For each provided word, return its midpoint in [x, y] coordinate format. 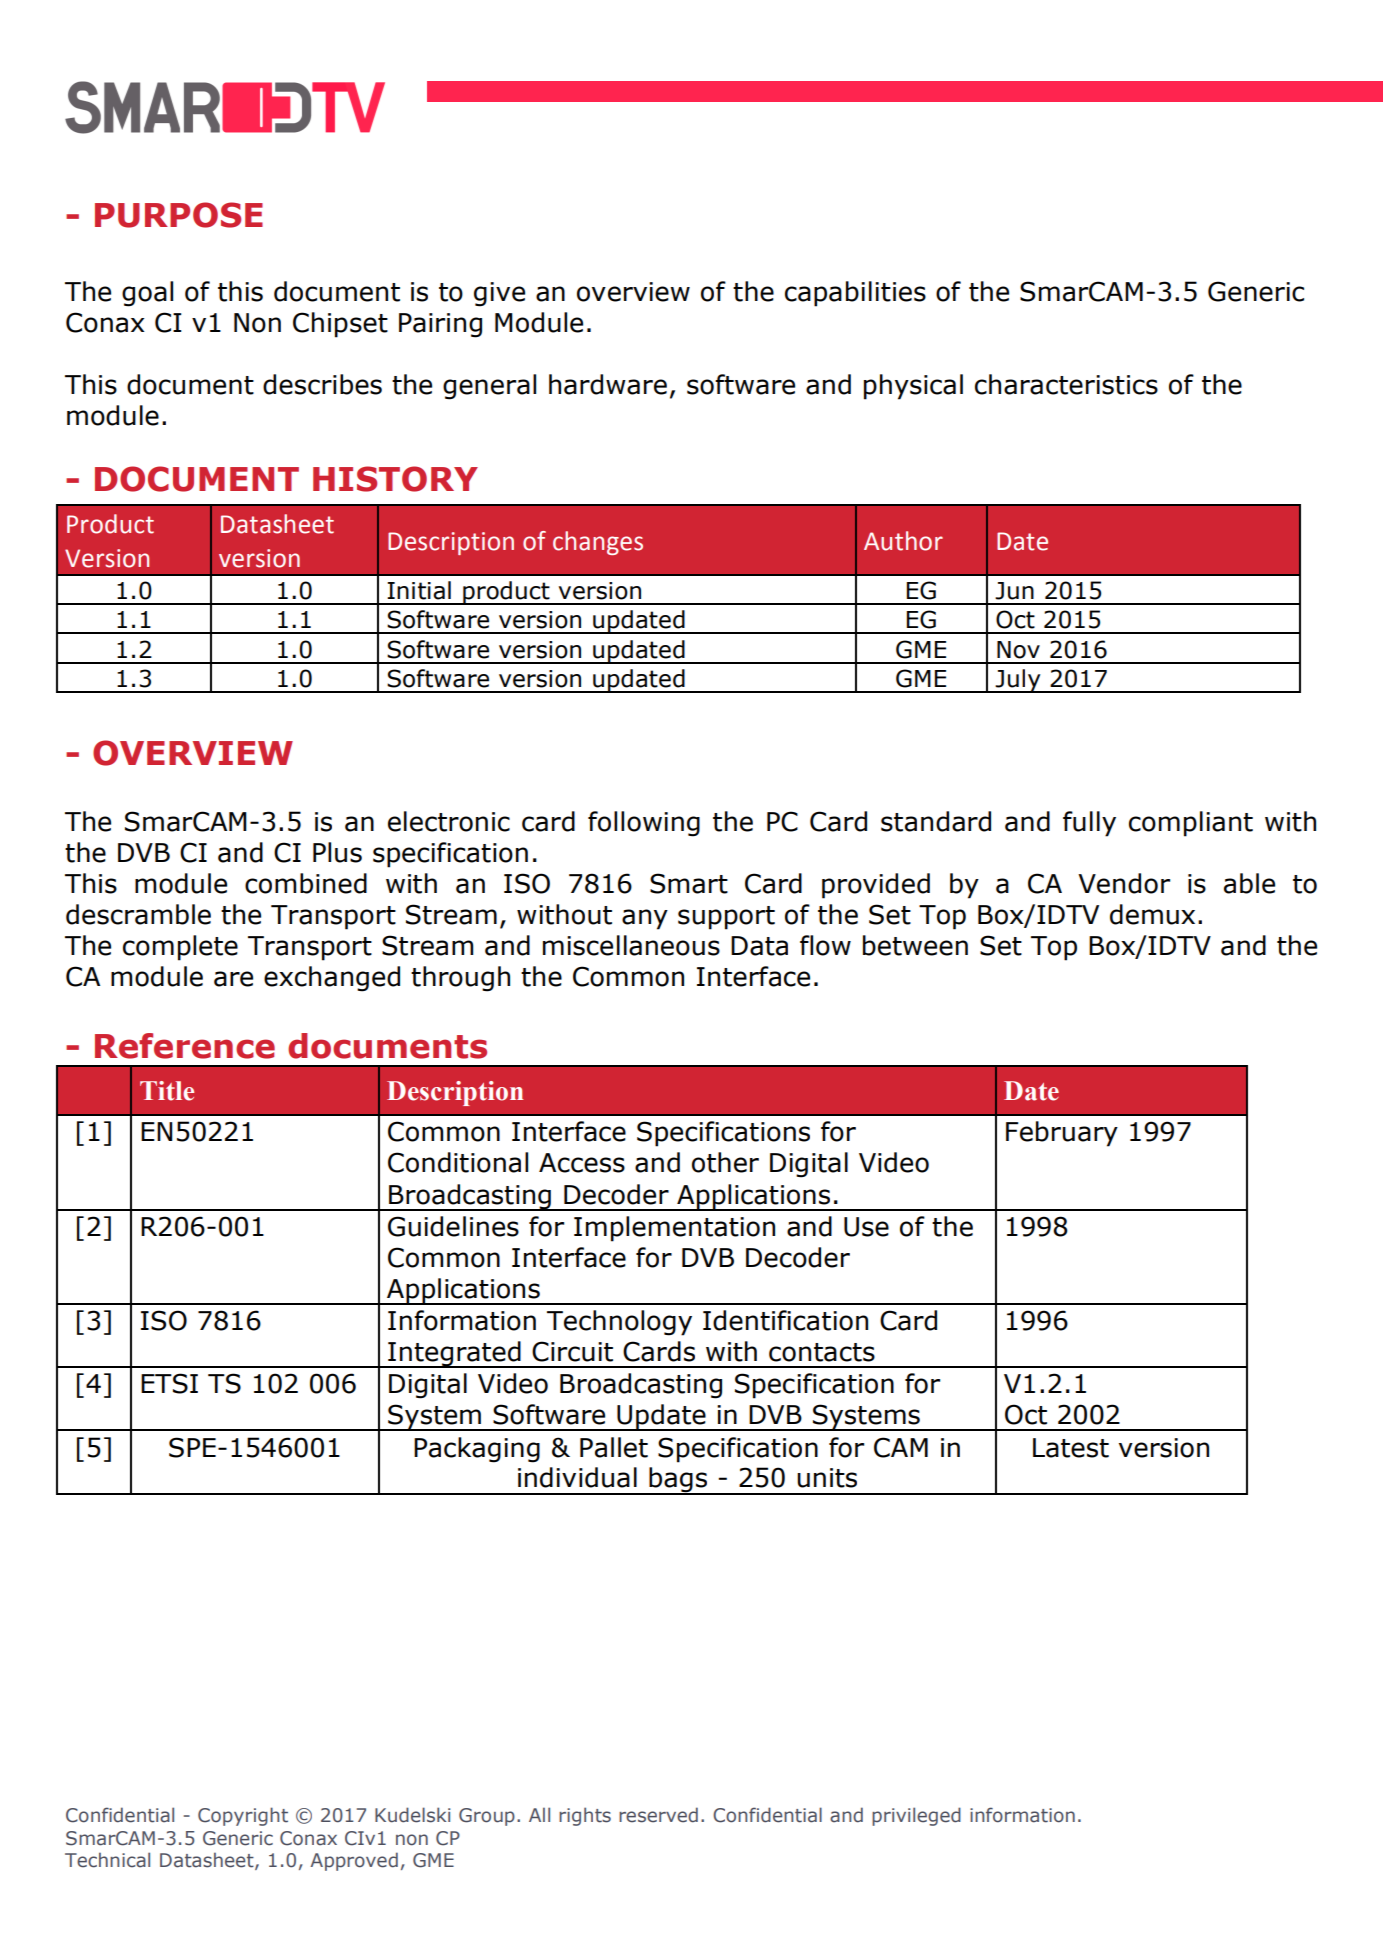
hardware [608, 384]
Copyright [243, 1816]
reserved [658, 1815]
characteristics [1066, 384]
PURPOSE [179, 215]
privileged [916, 1816]
